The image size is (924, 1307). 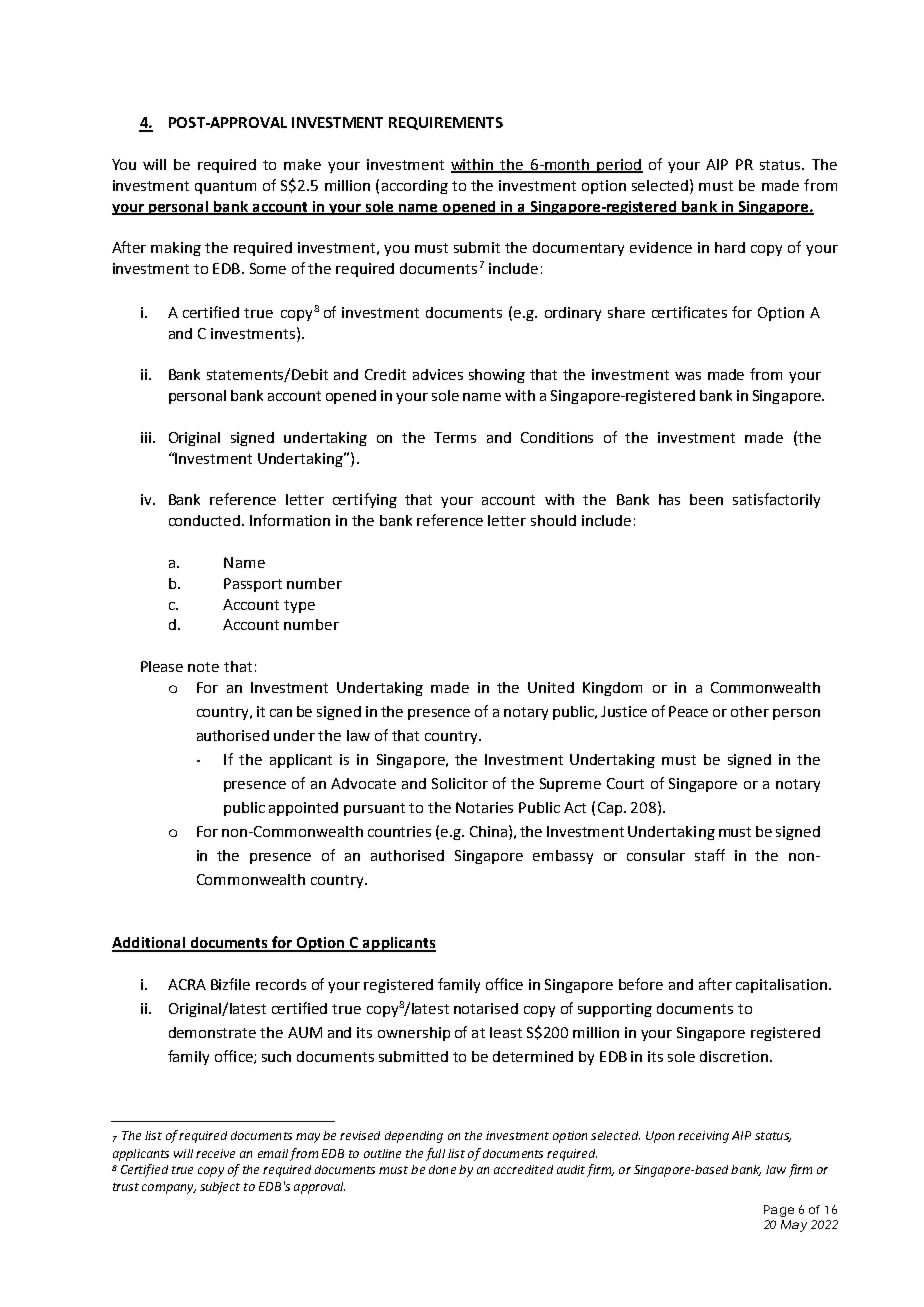 What do you see at coordinates (303, 809) in the page?
I see `appointed` at bounding box center [303, 809].
